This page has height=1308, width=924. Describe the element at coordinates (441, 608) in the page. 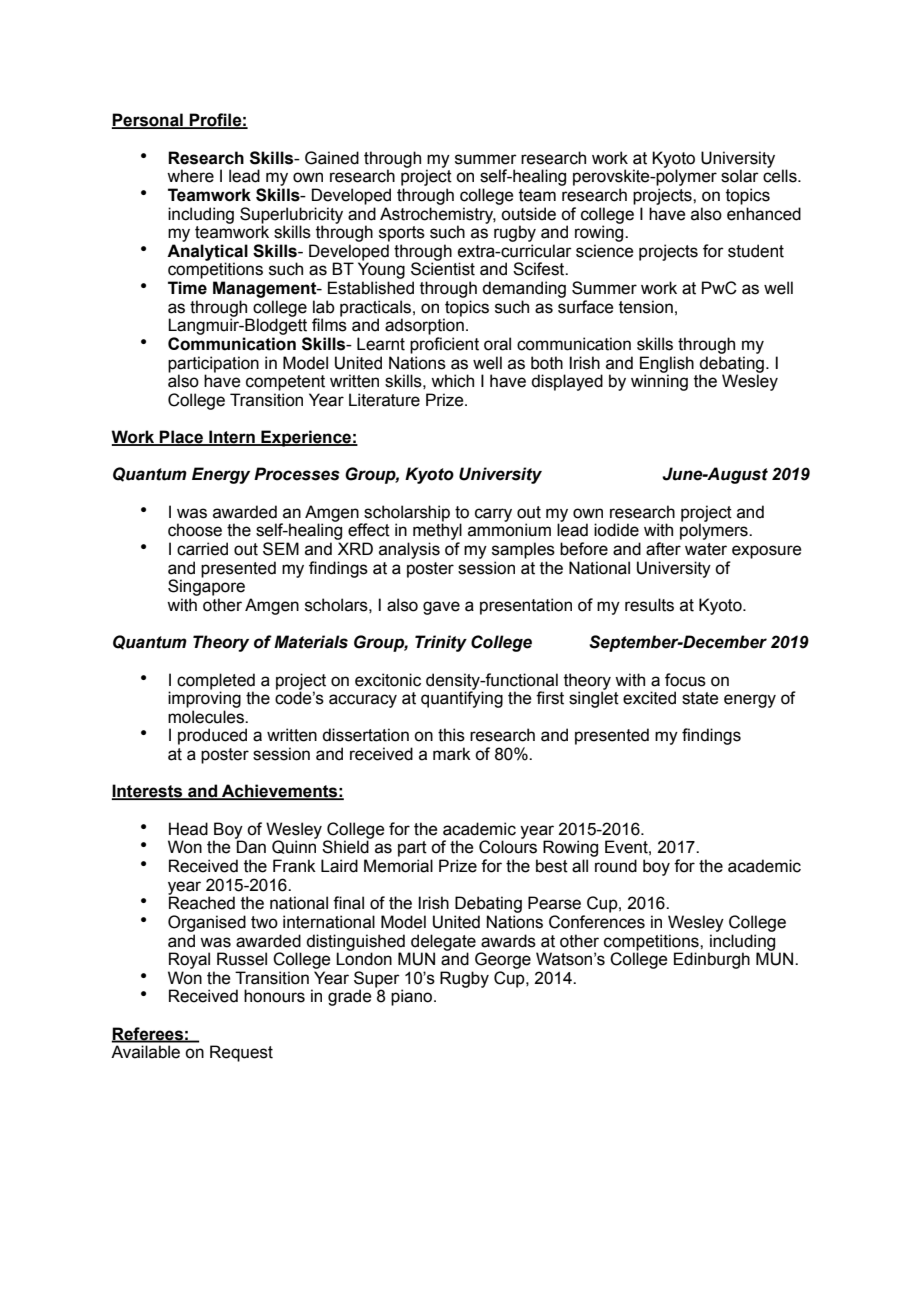

I see `gave` at that location.
